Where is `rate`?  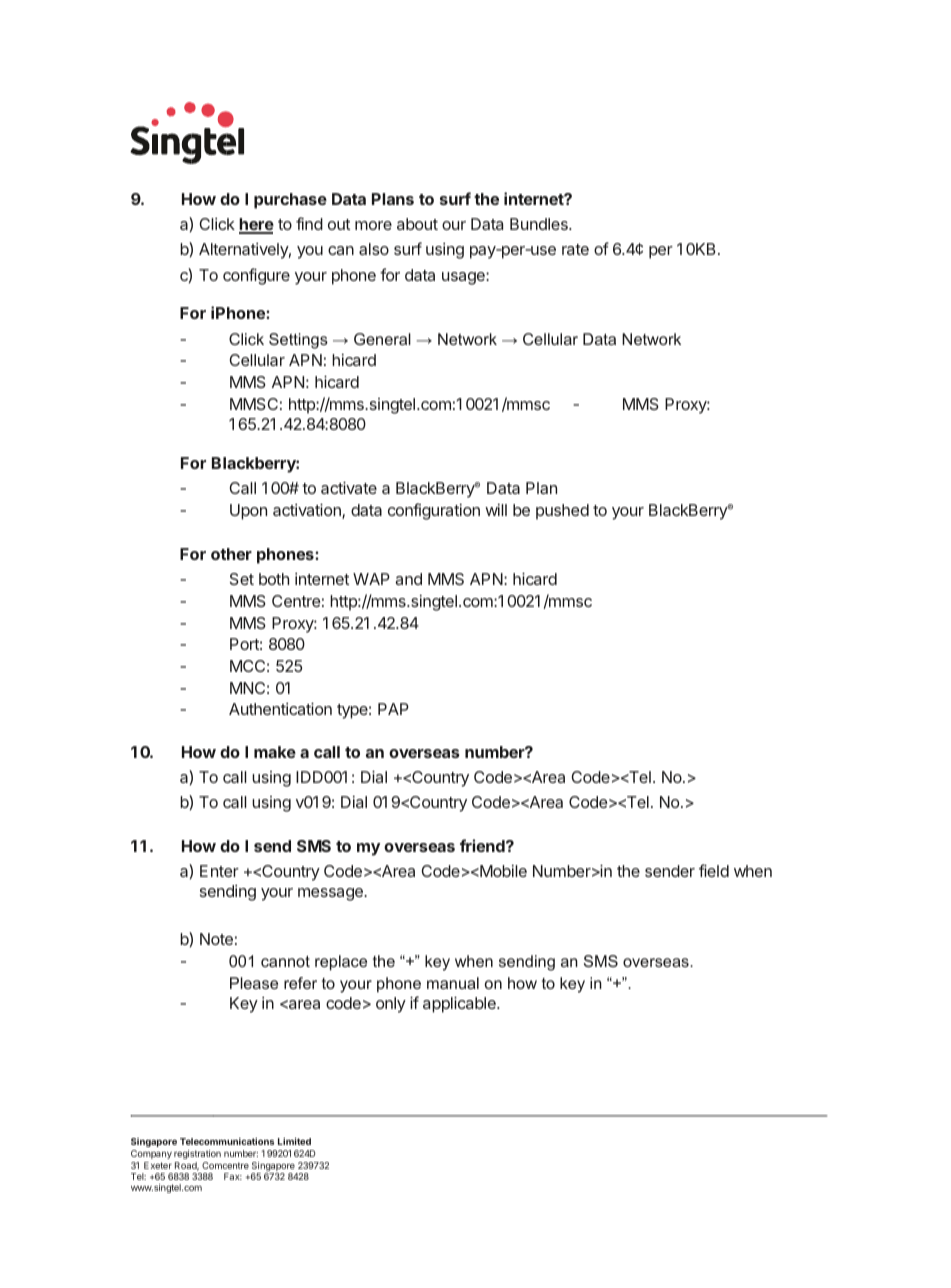
rate is located at coordinates (575, 249).
